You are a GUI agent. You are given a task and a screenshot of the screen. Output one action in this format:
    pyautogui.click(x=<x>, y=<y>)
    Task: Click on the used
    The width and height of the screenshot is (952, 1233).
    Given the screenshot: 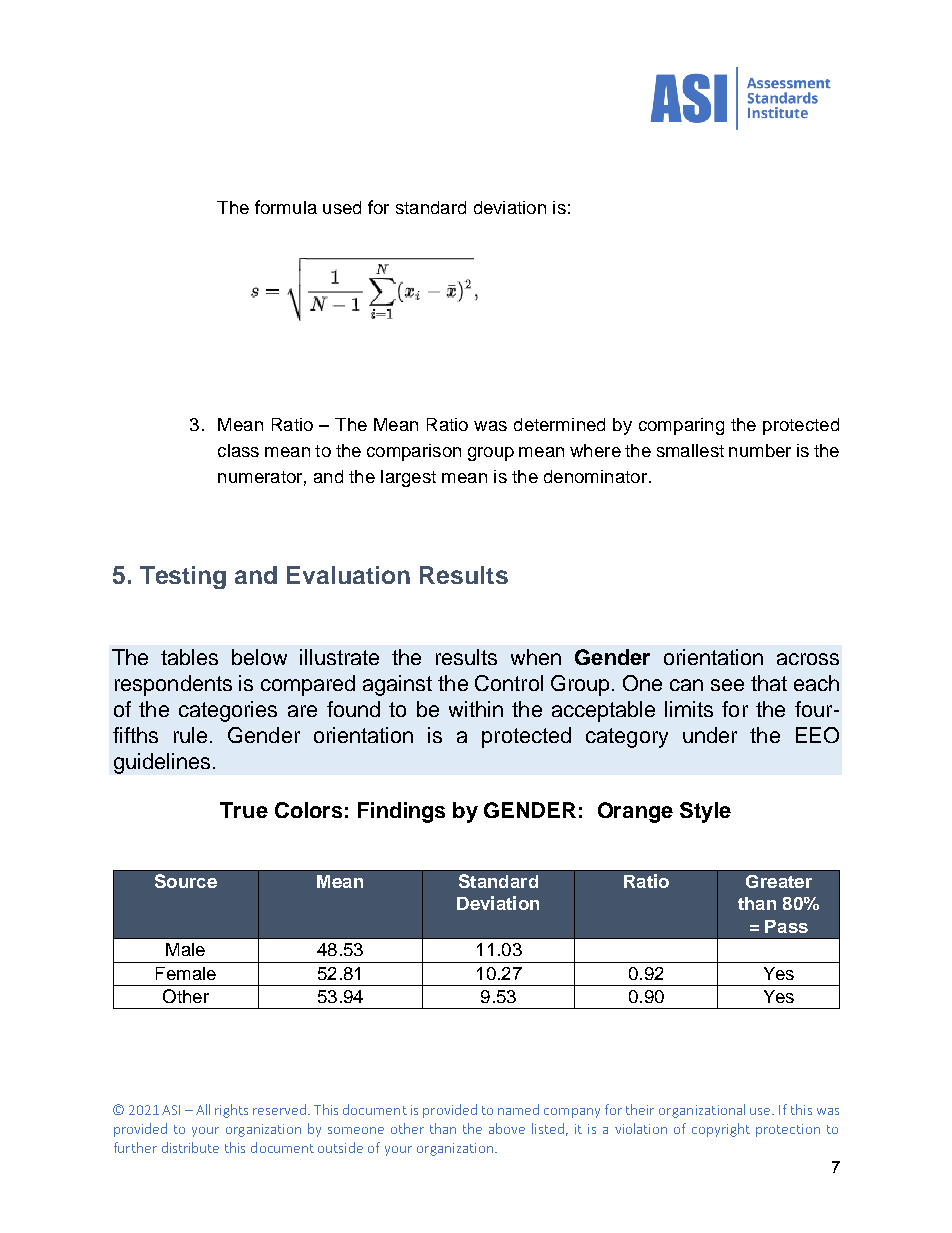 What is the action you would take?
    pyautogui.click(x=342, y=207)
